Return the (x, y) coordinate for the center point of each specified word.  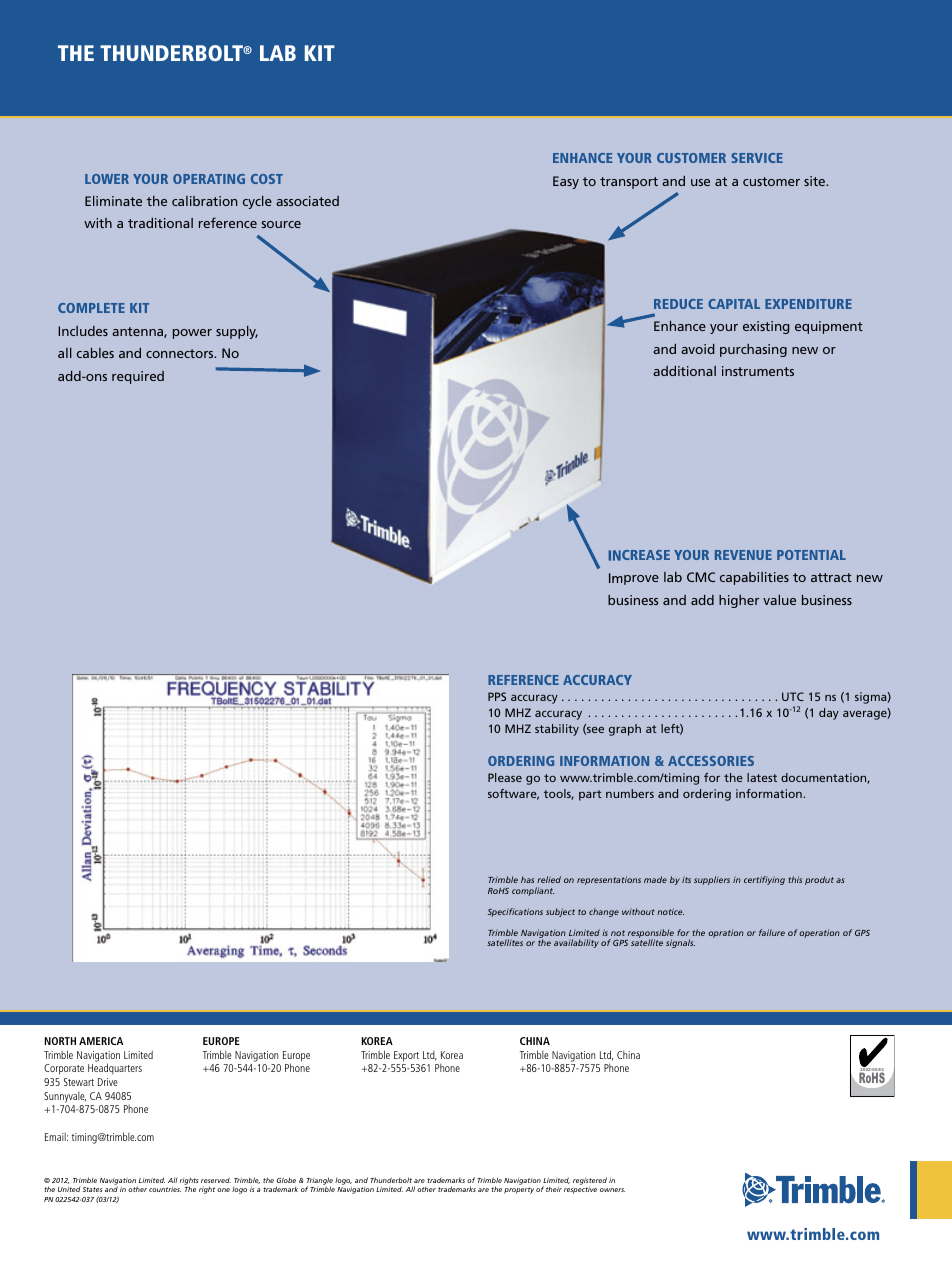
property (519, 1190)
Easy (566, 182)
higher (739, 601)
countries (165, 1189)
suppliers (712, 880)
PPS (497, 696)
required (138, 377)
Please (505, 777)
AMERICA (101, 1041)
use (700, 182)
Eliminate (113, 201)
